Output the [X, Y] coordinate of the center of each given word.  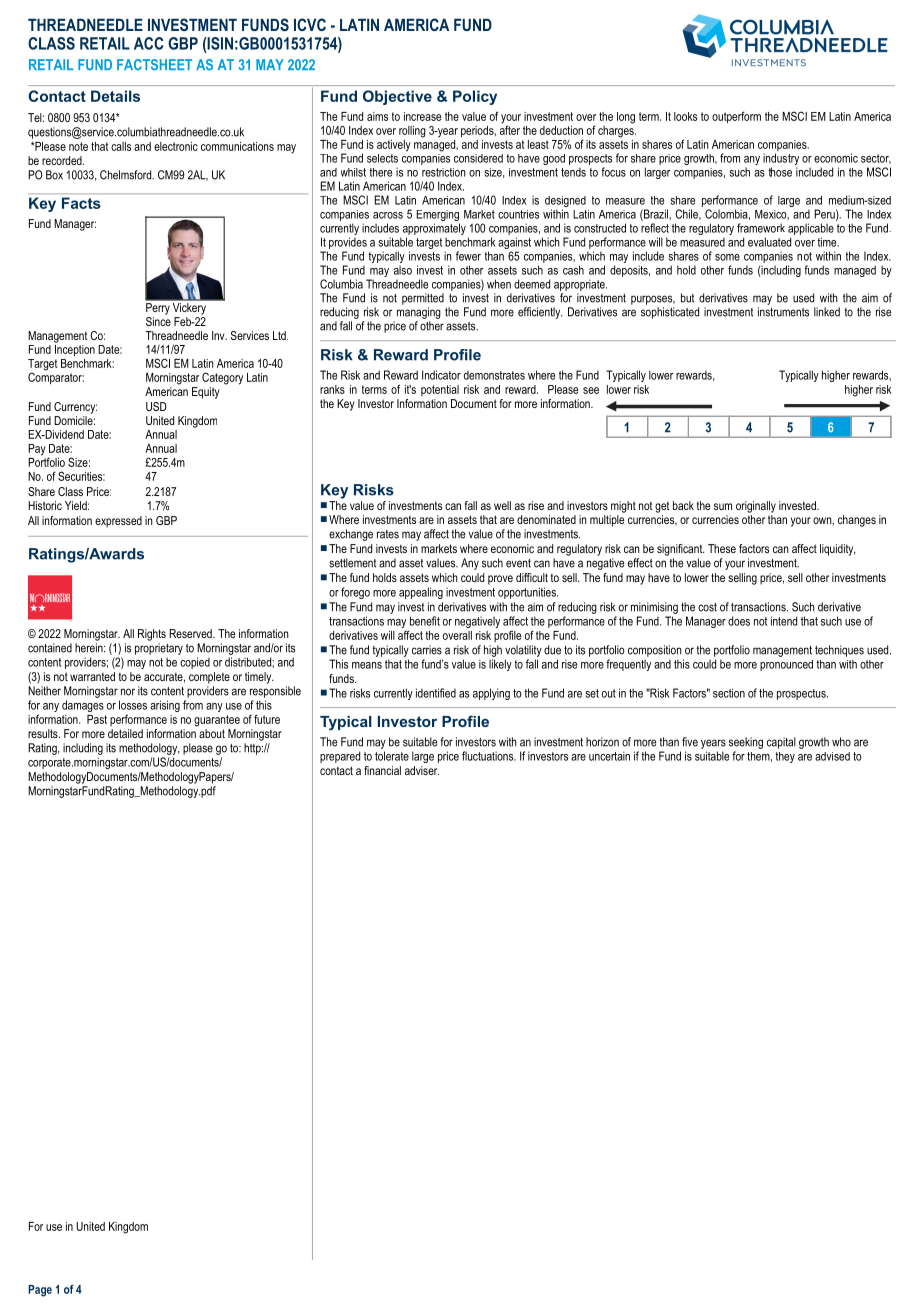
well [502, 505]
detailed [125, 733]
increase [422, 116]
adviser [422, 770]
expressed [118, 522]
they [785, 757]
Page [40, 1291]
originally [756, 507]
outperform [736, 117]
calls [121, 146]
